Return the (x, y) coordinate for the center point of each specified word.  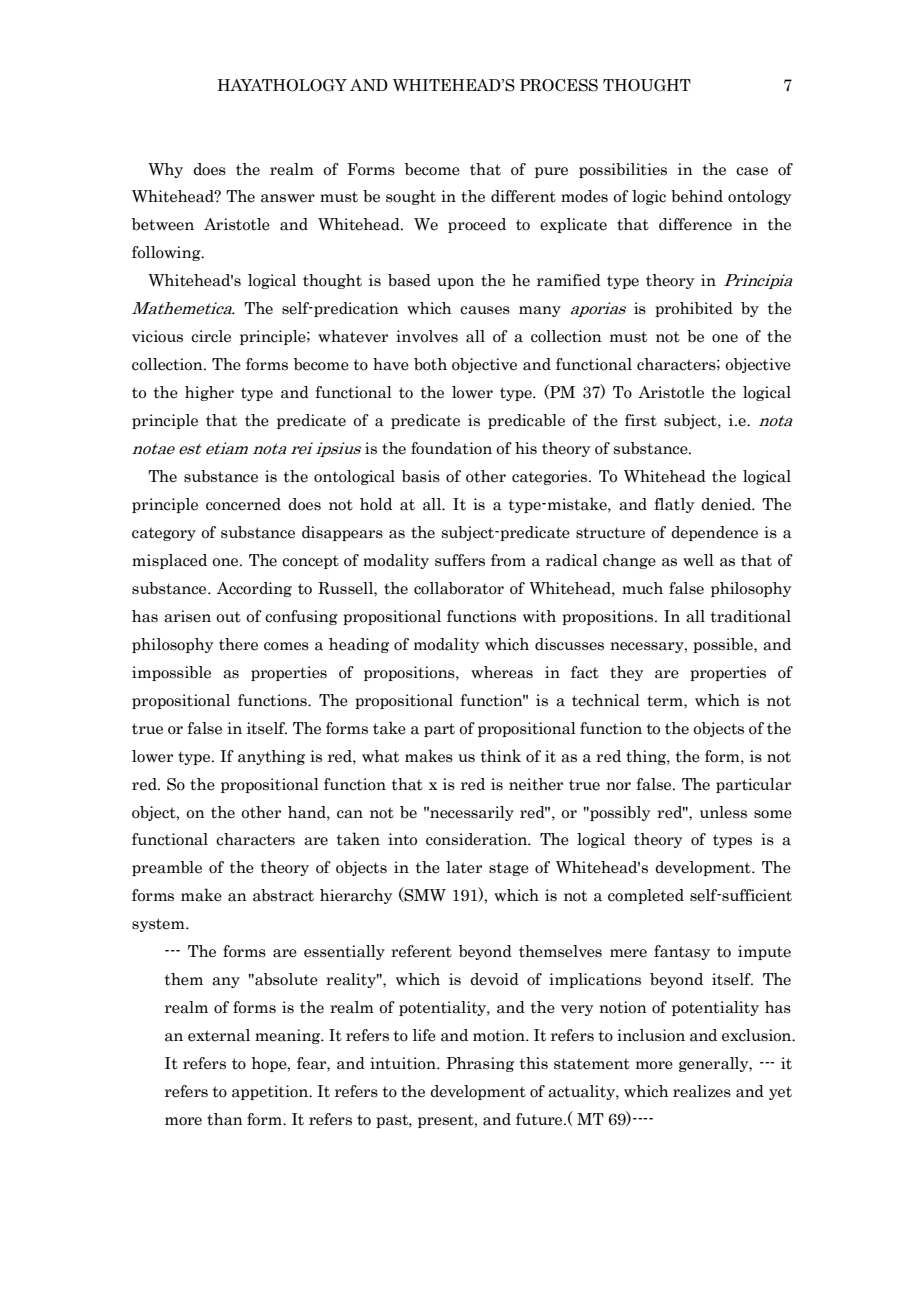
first (641, 420)
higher (209, 393)
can (350, 814)
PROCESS (559, 85)
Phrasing (480, 1064)
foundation (451, 448)
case (752, 171)
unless (723, 812)
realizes (702, 1091)
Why (165, 170)
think (501, 755)
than (225, 1119)
